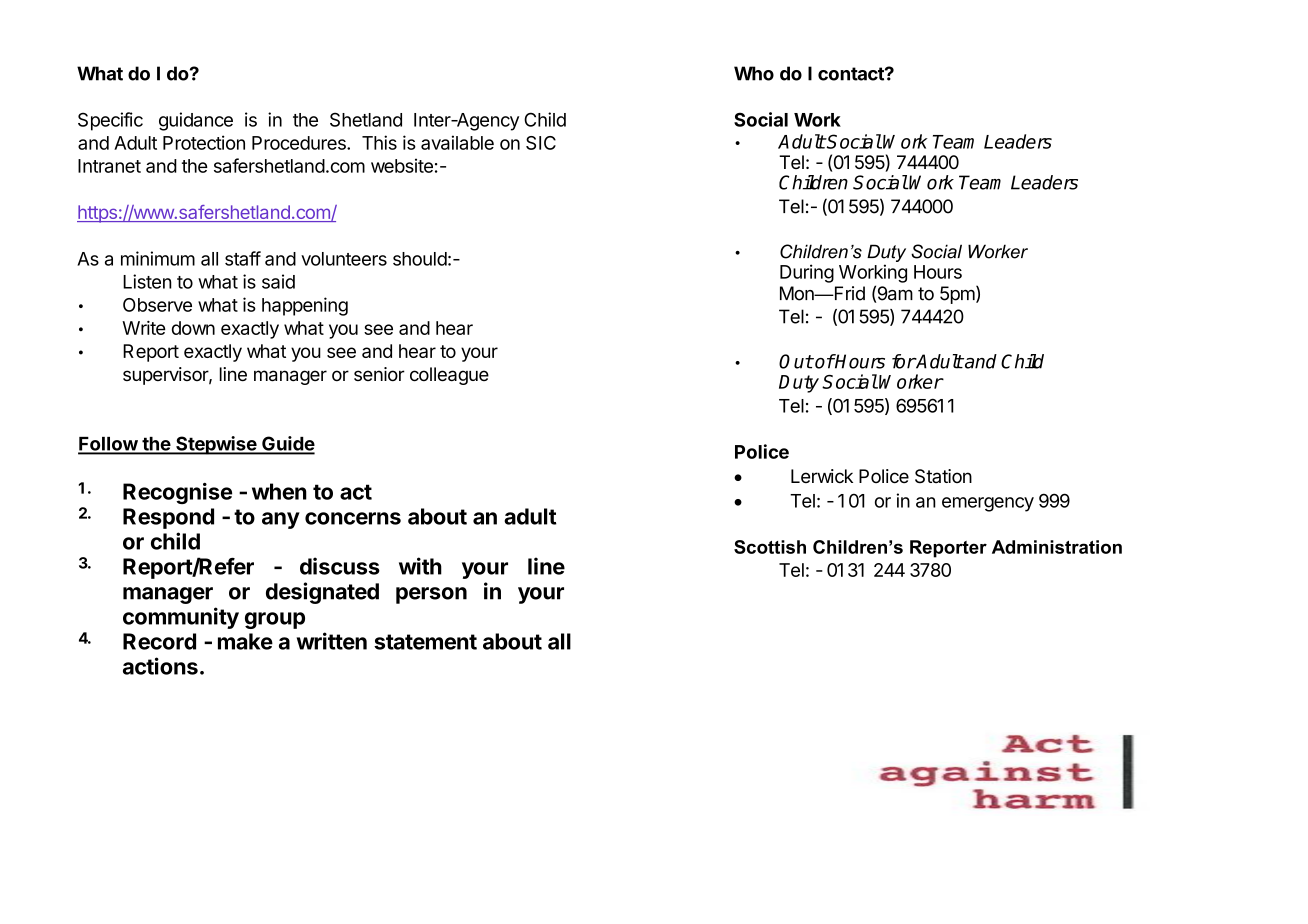 The height and width of the document is (924, 1308). Describe the element at coordinates (245, 641) in the document. I see `make` at that location.
